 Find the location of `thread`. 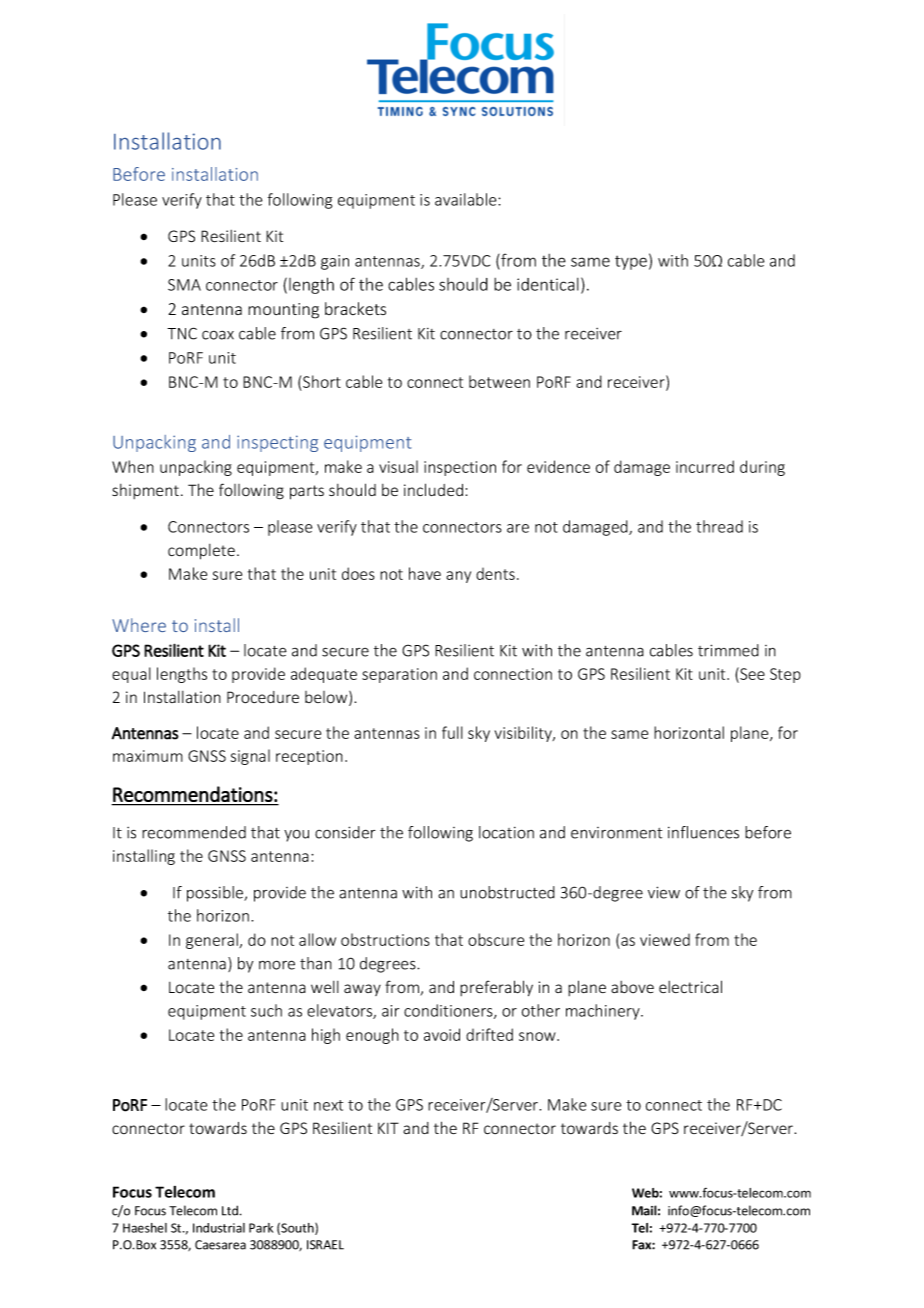

thread is located at coordinates (719, 526).
